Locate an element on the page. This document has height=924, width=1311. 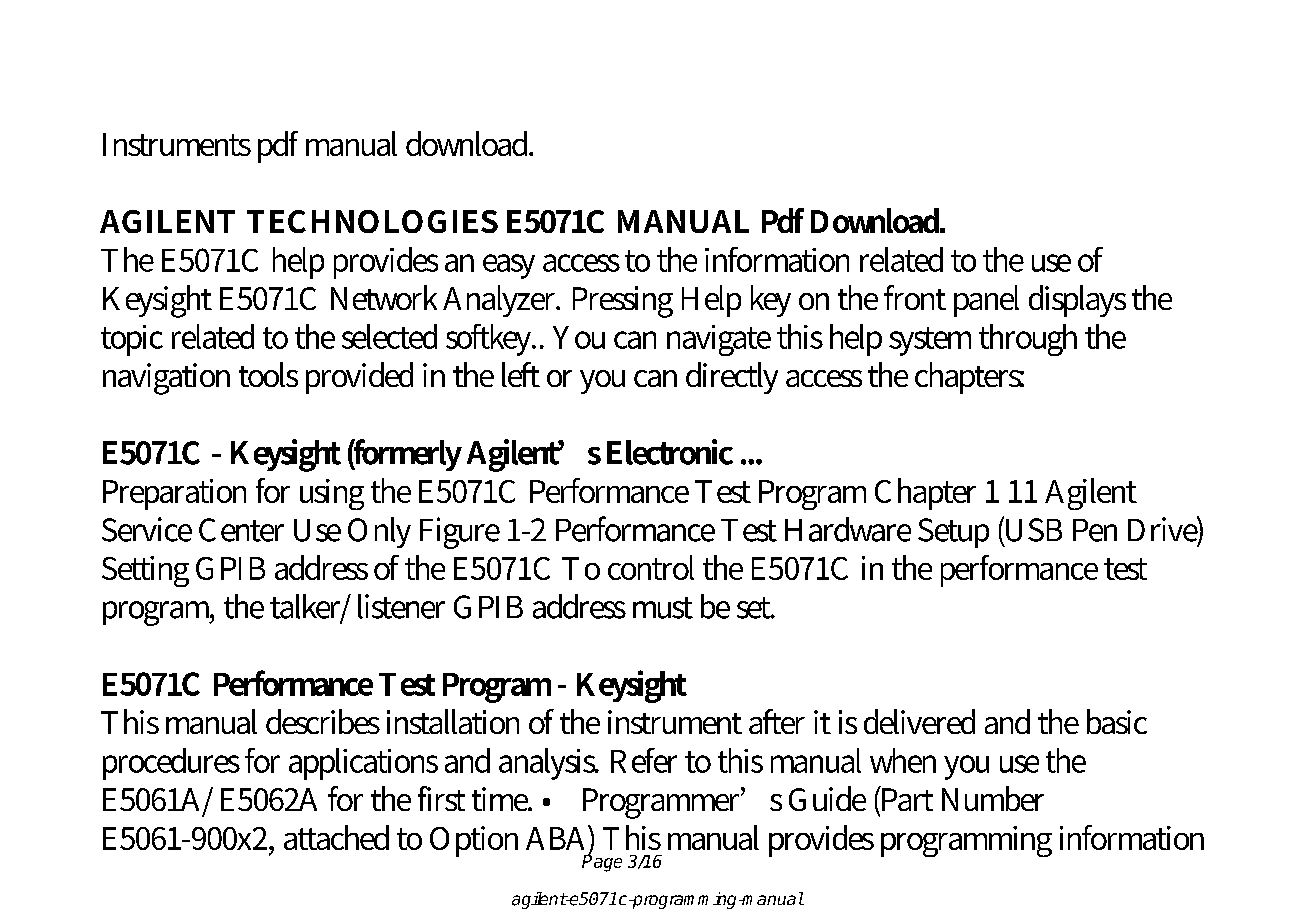
Center is located at coordinates (241, 530).
